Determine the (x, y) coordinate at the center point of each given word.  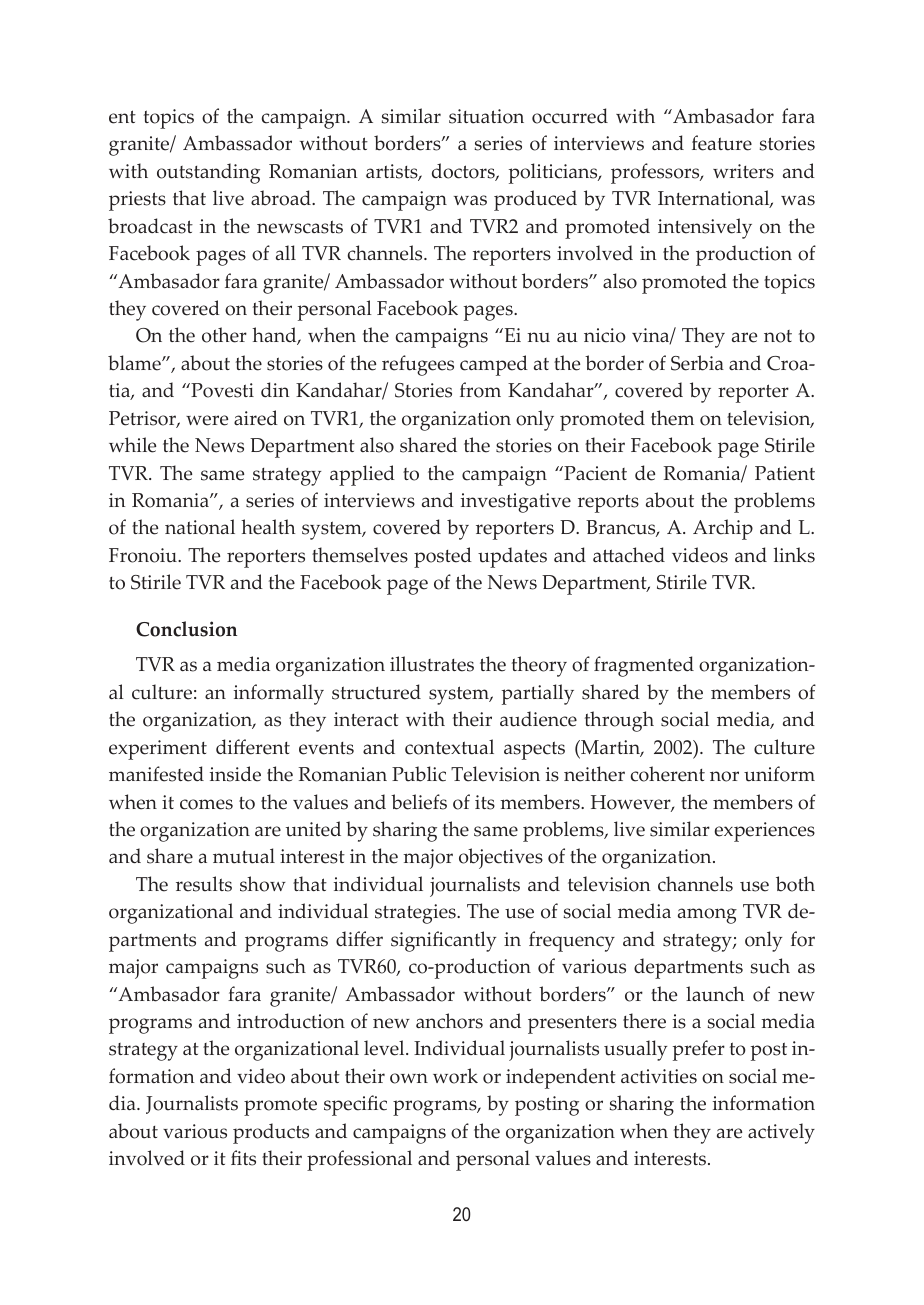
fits (243, 1158)
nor (724, 776)
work (455, 1076)
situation (486, 116)
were (207, 420)
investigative (516, 503)
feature (722, 143)
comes (206, 804)
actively (781, 1133)
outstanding (208, 173)
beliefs (419, 802)
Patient (785, 473)
